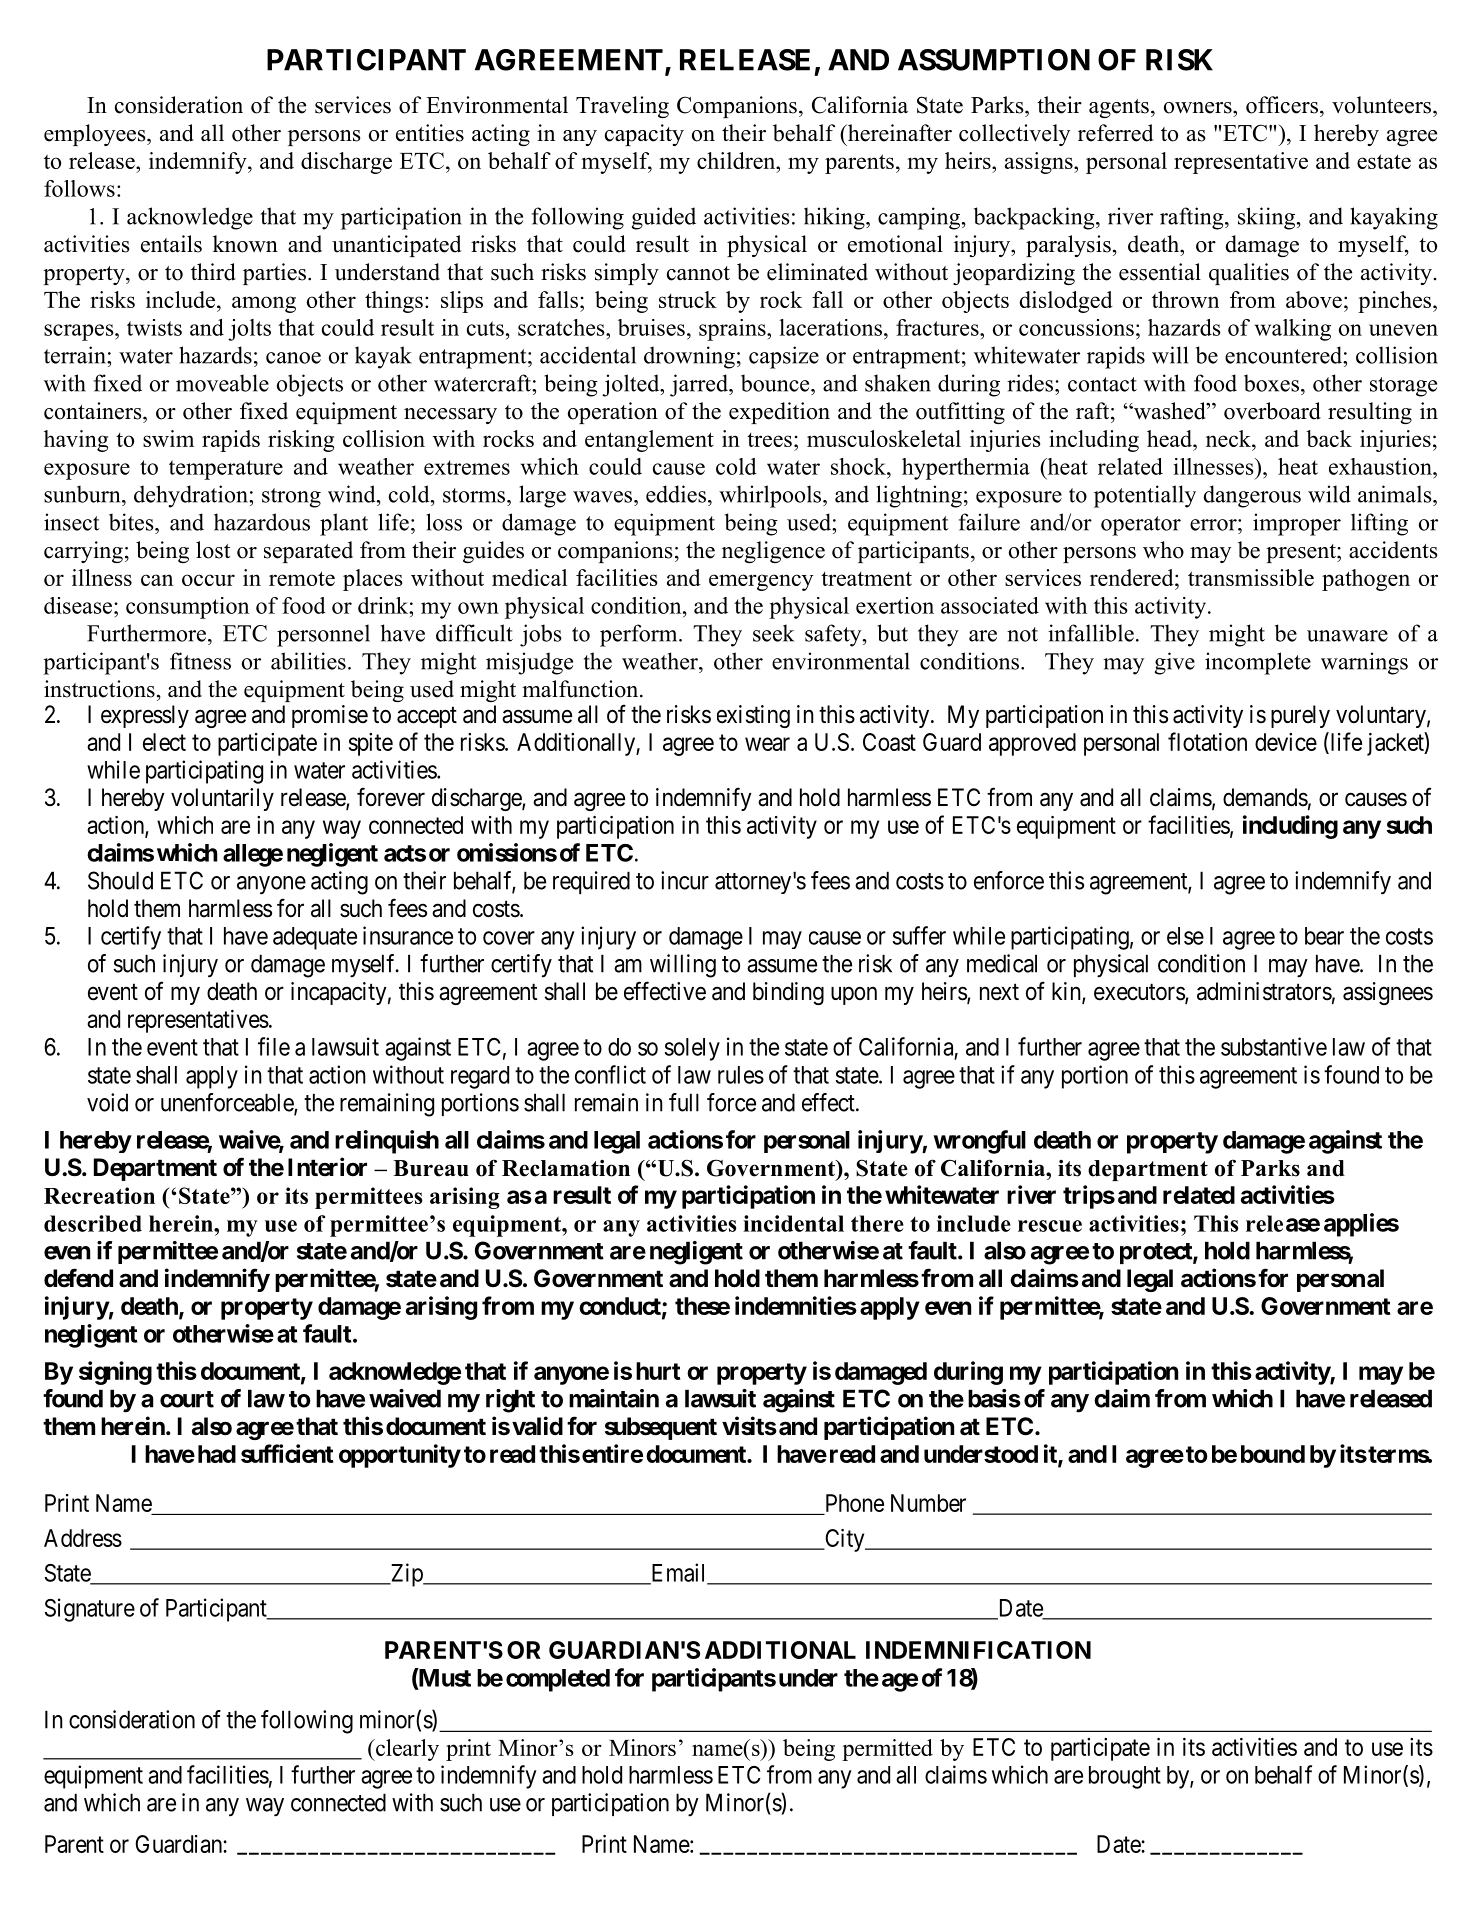  I want to click on Interior, so click(327, 1167).
